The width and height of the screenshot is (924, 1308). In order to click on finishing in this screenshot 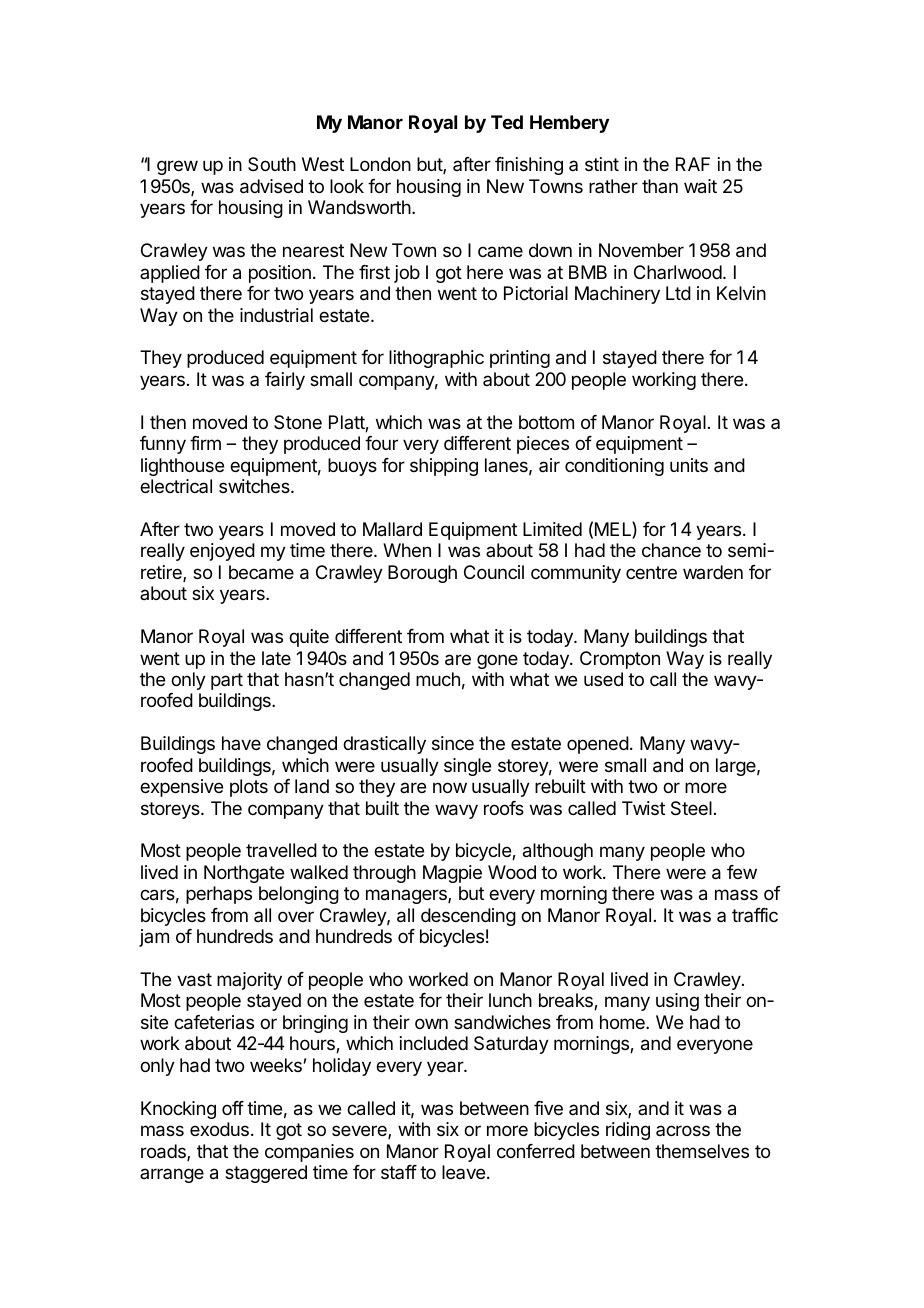, I will do `click(529, 166)`.
